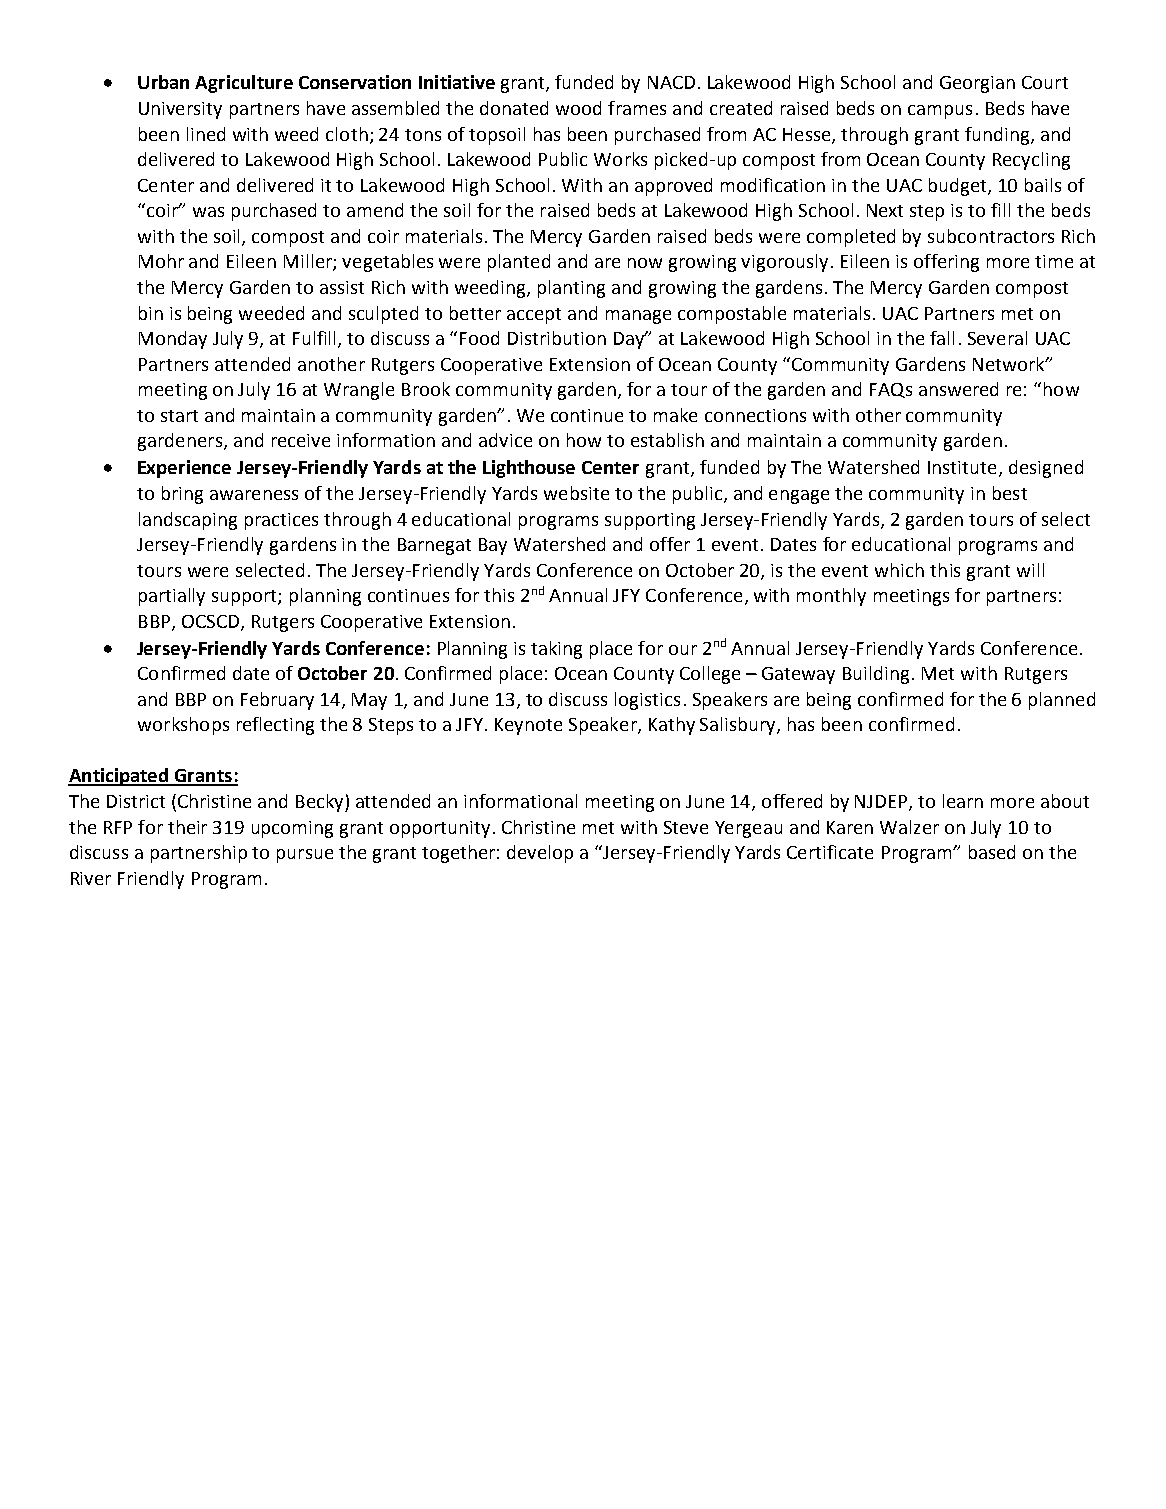 The image size is (1166, 1509). I want to click on Institute, so click(962, 467).
